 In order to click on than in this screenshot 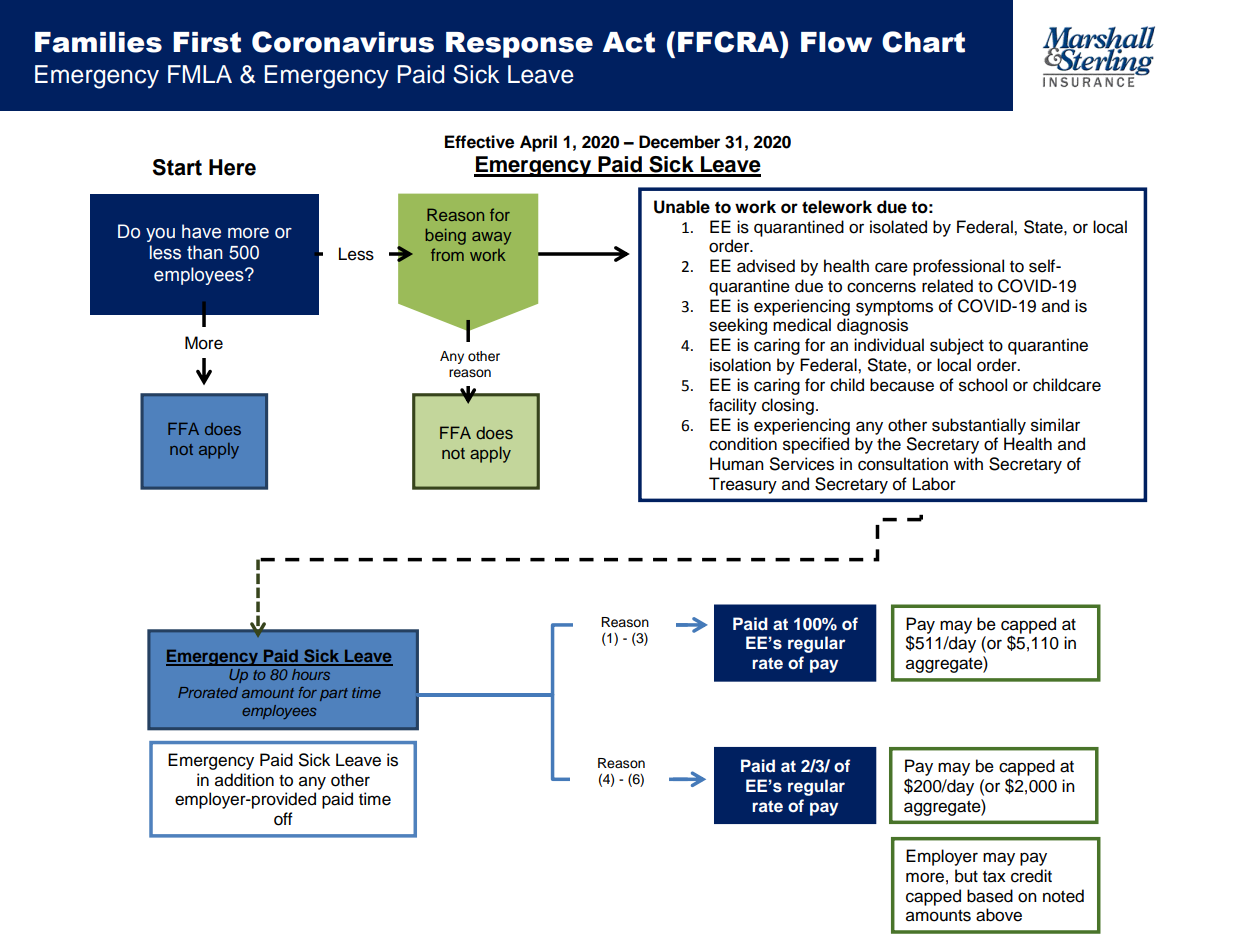, I will do `click(205, 252)`.
